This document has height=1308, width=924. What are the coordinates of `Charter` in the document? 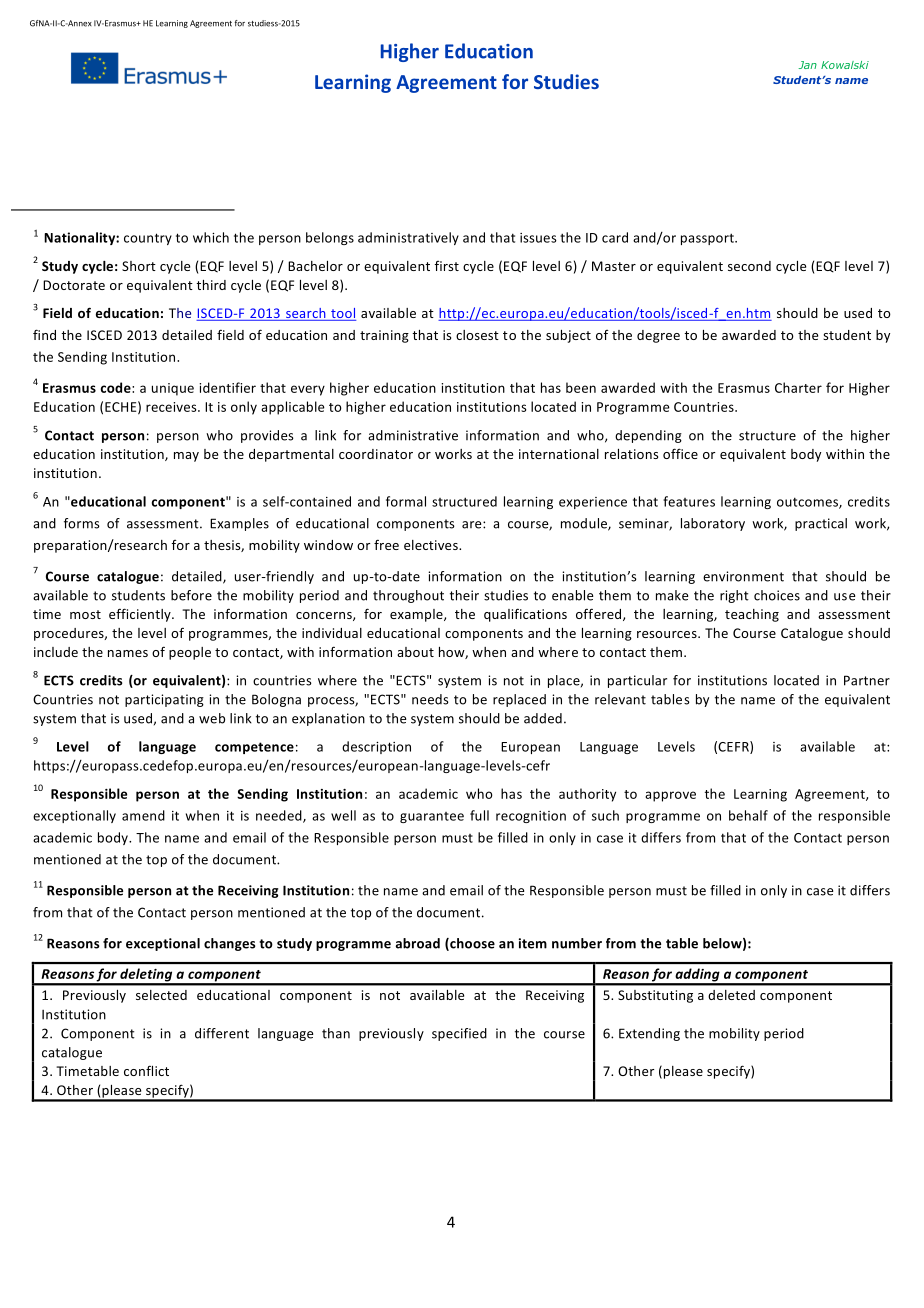 It's located at (798, 387).
